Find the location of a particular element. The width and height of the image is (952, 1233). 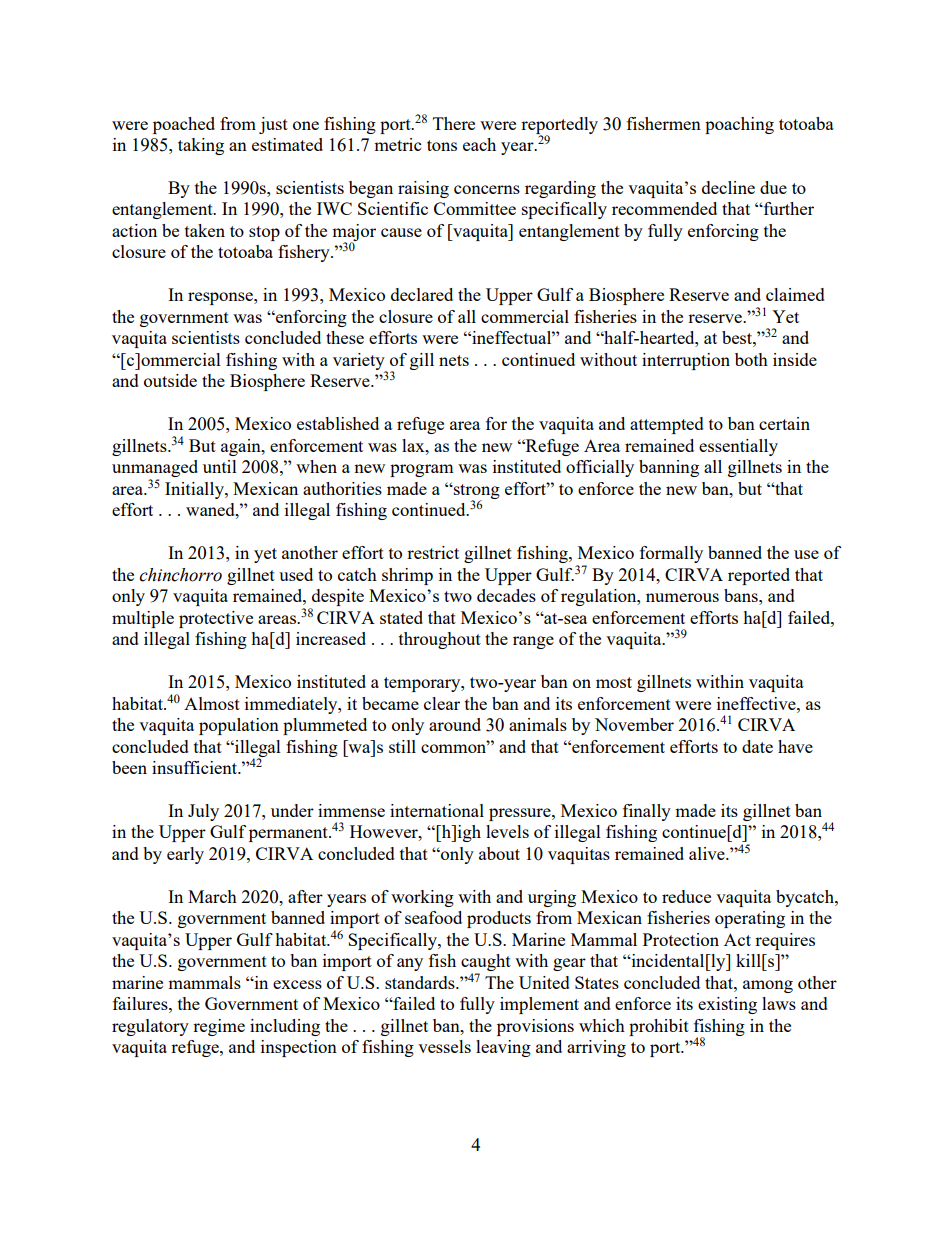

finally is located at coordinates (647, 812).
